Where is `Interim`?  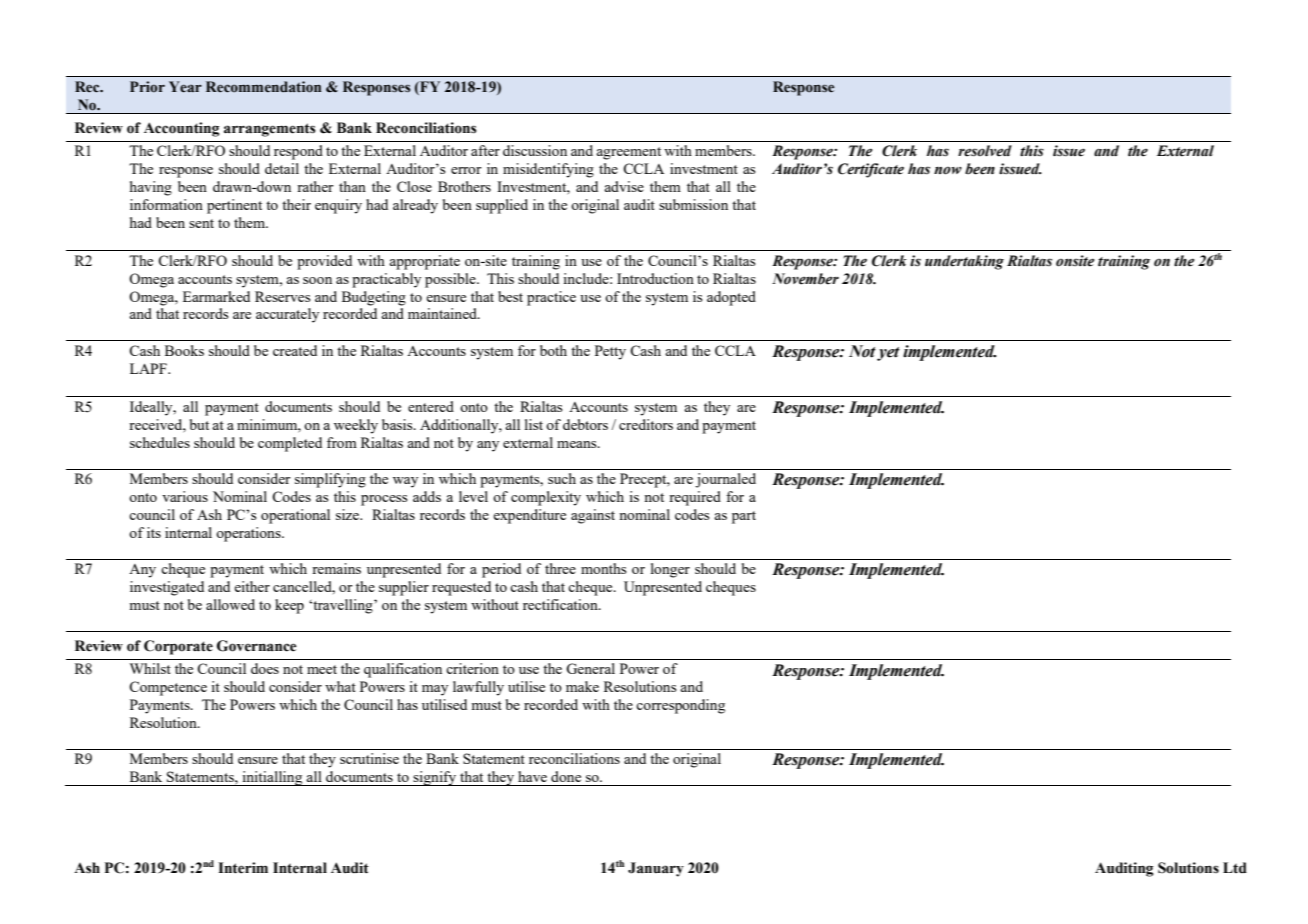 Interim is located at coordinates (243, 868).
